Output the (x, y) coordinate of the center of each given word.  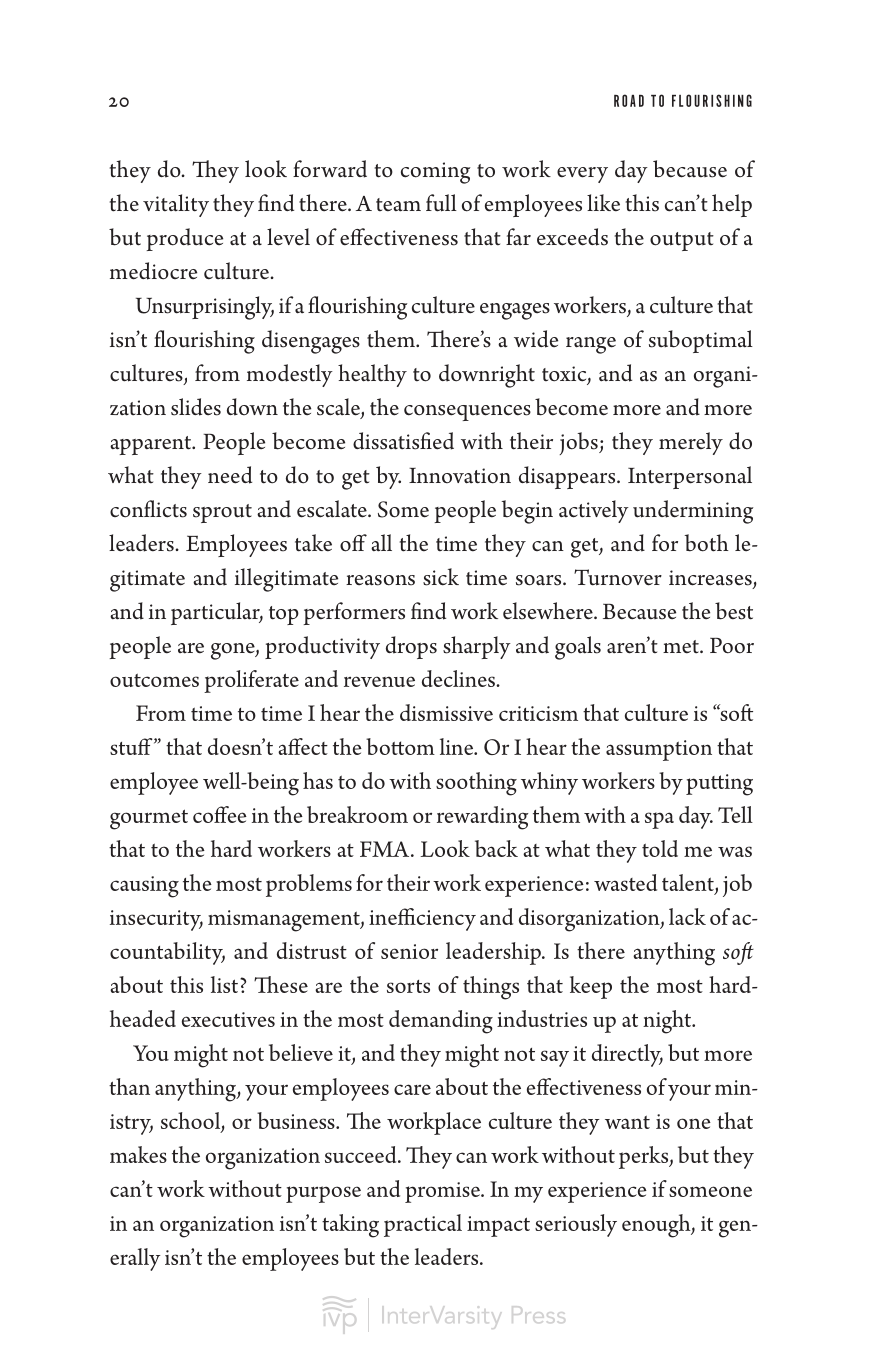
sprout (222, 513)
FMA (386, 849)
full (441, 203)
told (660, 848)
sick (441, 577)
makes (138, 1154)
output (682, 241)
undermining (693, 512)
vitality (176, 205)
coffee (220, 814)
